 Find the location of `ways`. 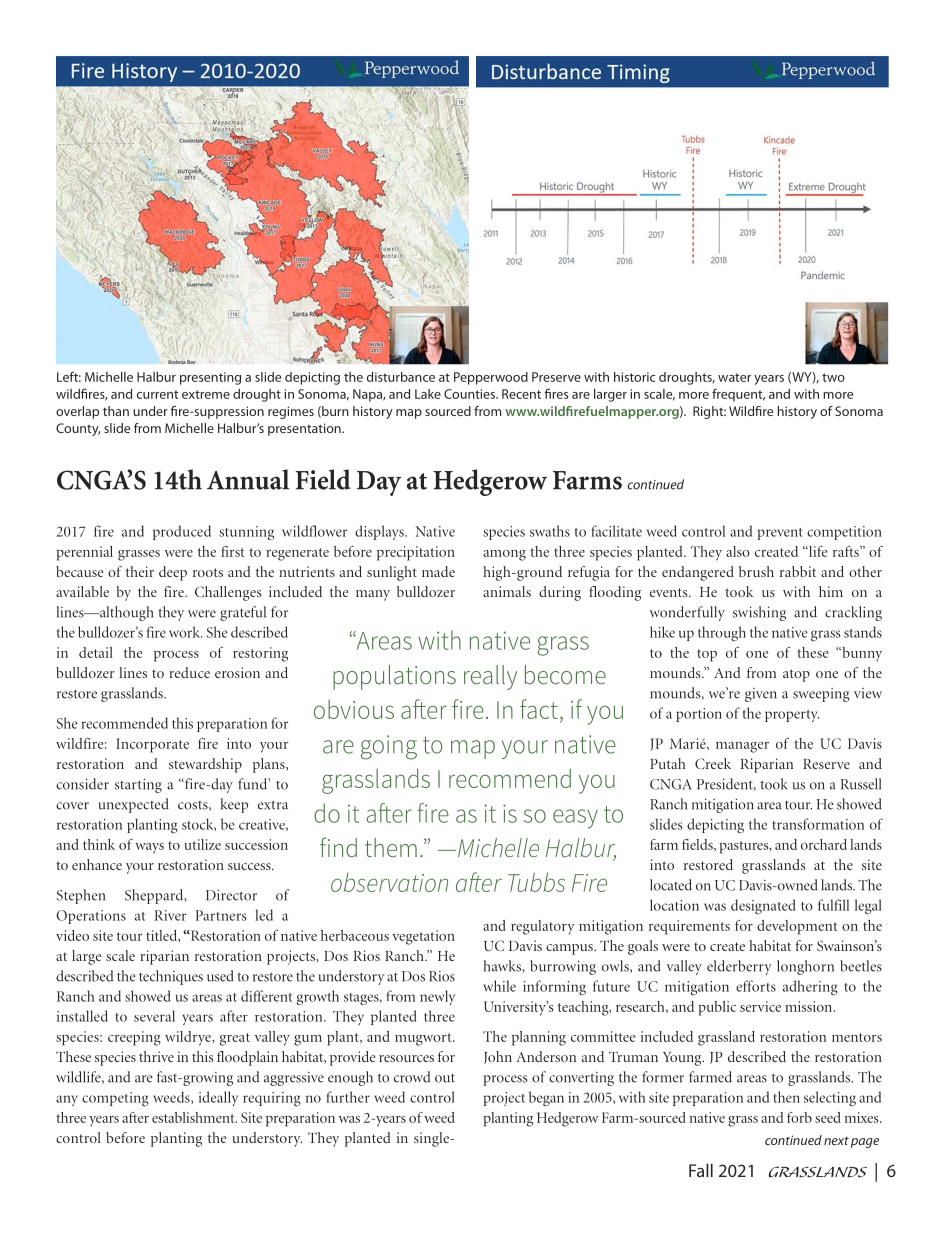

ways is located at coordinates (149, 848).
